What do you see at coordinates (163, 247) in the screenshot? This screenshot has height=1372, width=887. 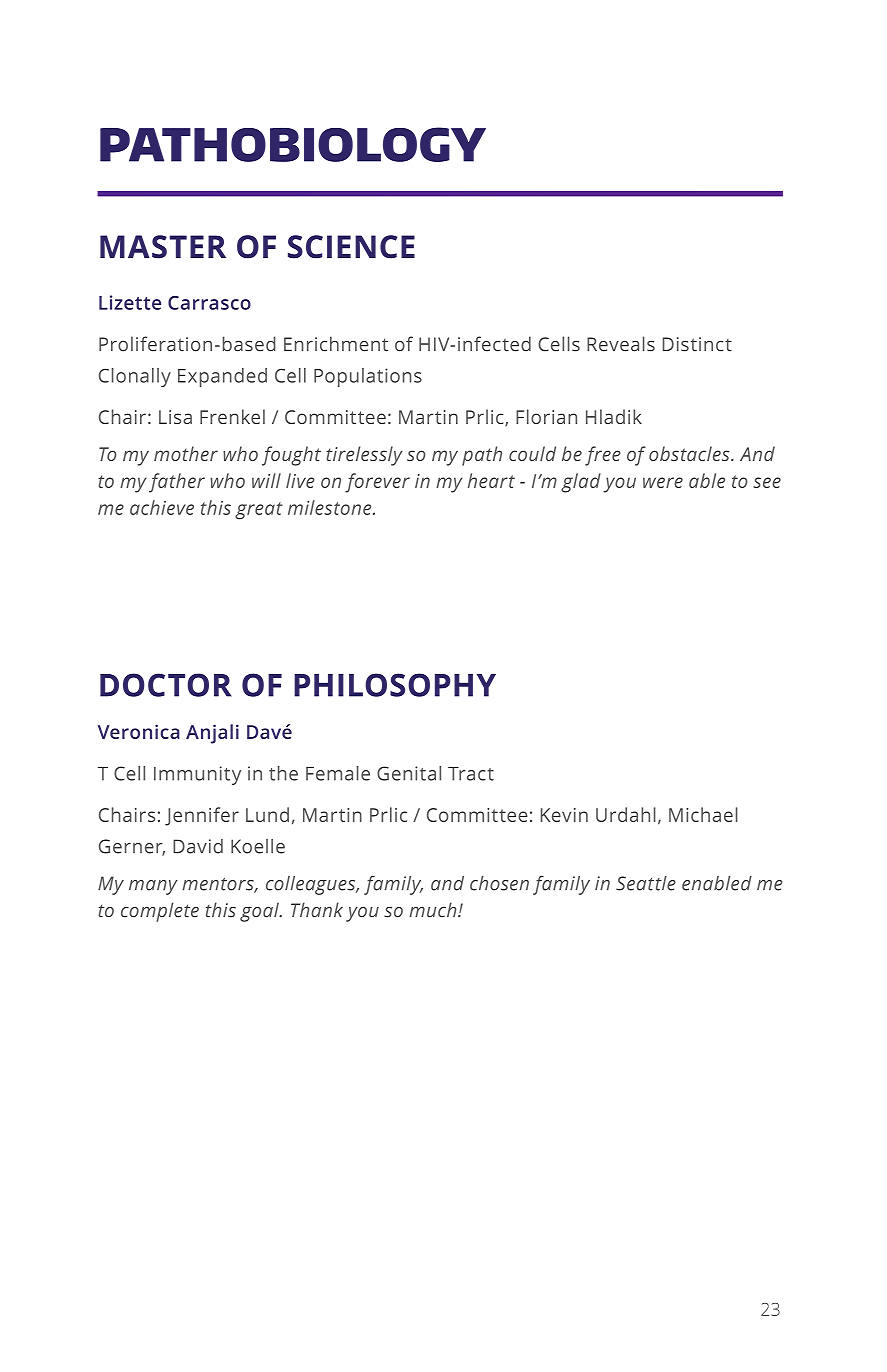 I see `MASTER` at bounding box center [163, 247].
